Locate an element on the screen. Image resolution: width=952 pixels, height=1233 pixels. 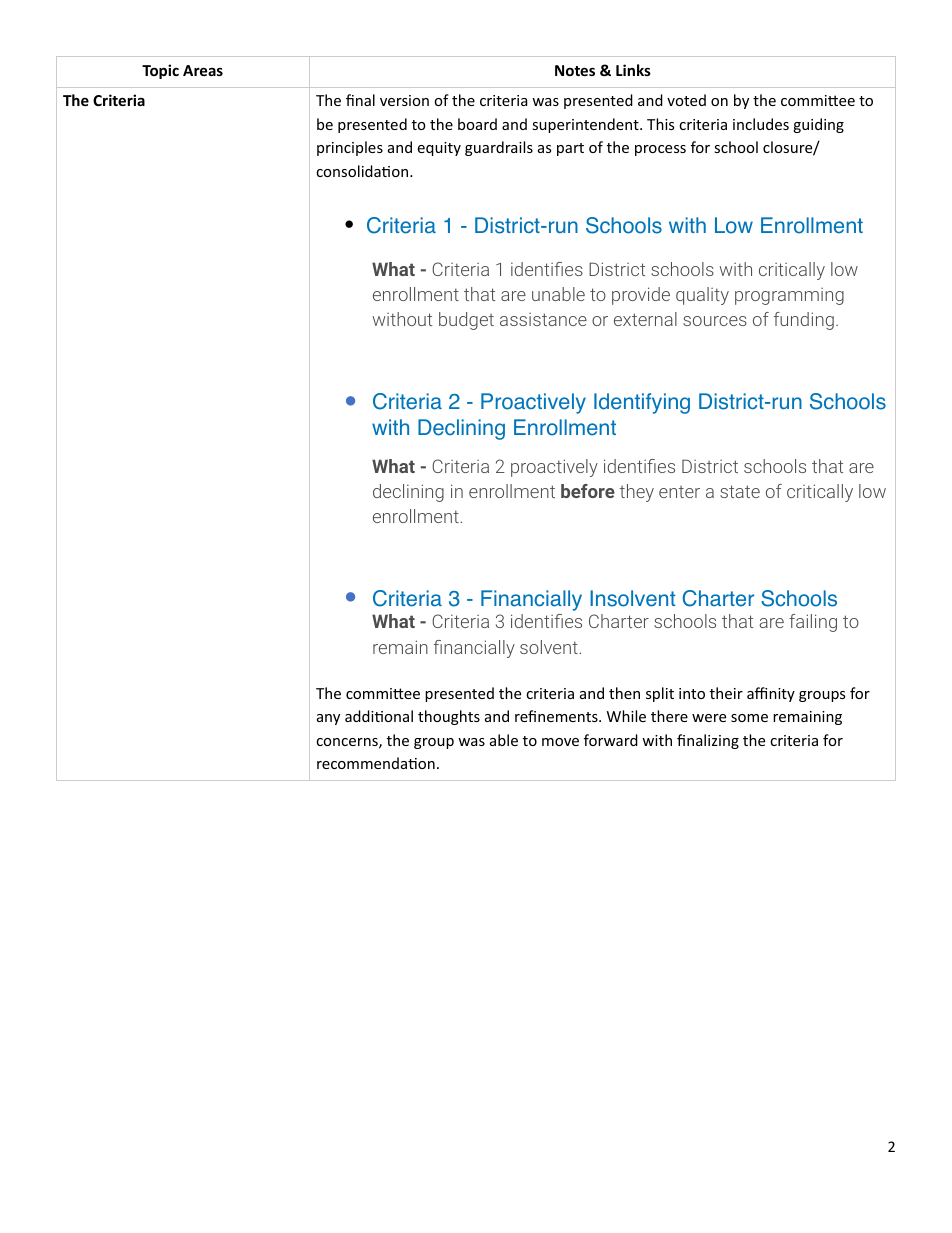
any is located at coordinates (328, 719).
